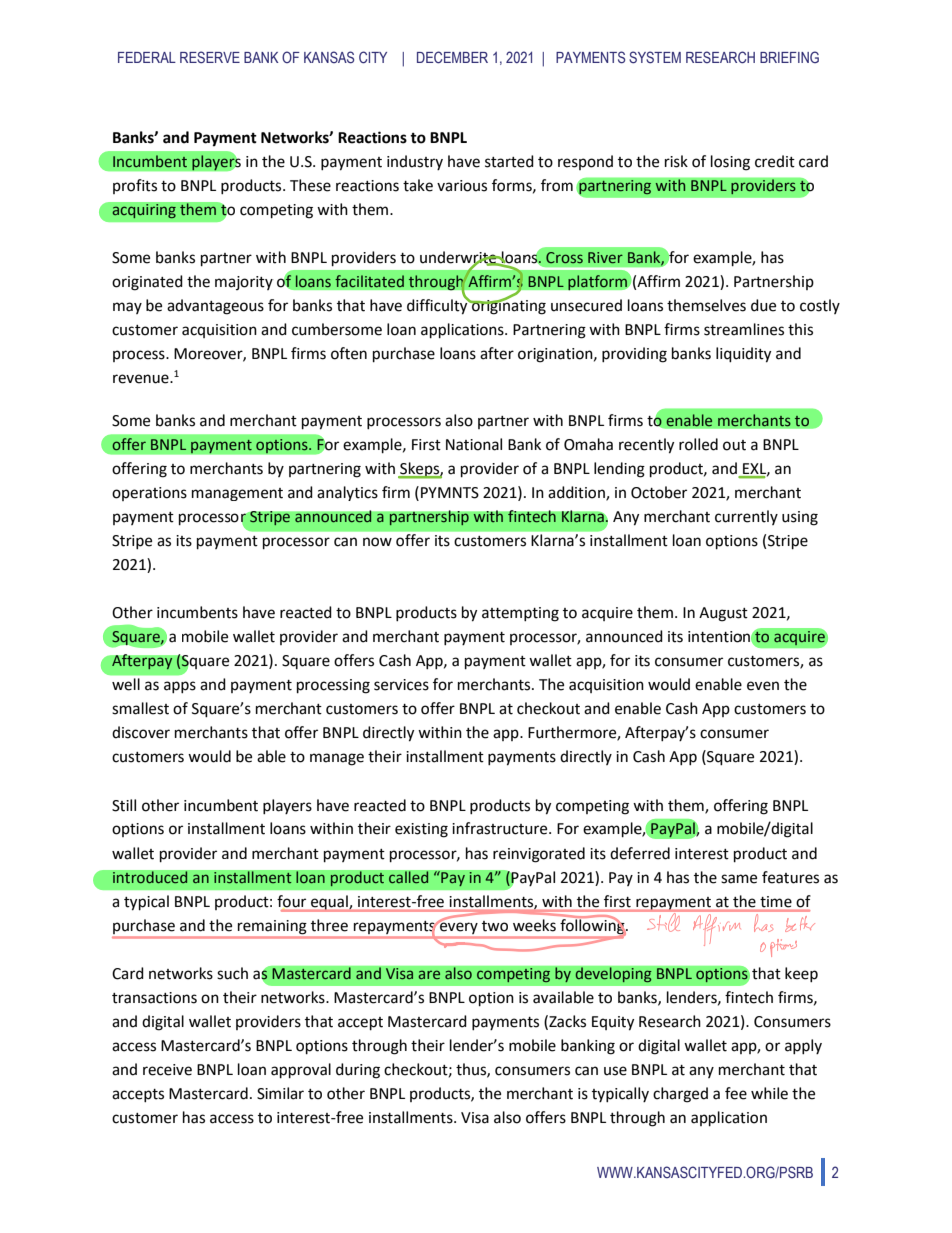 The image size is (952, 1233). What do you see at coordinates (149, 494) in the page?
I see `operations` at bounding box center [149, 494].
